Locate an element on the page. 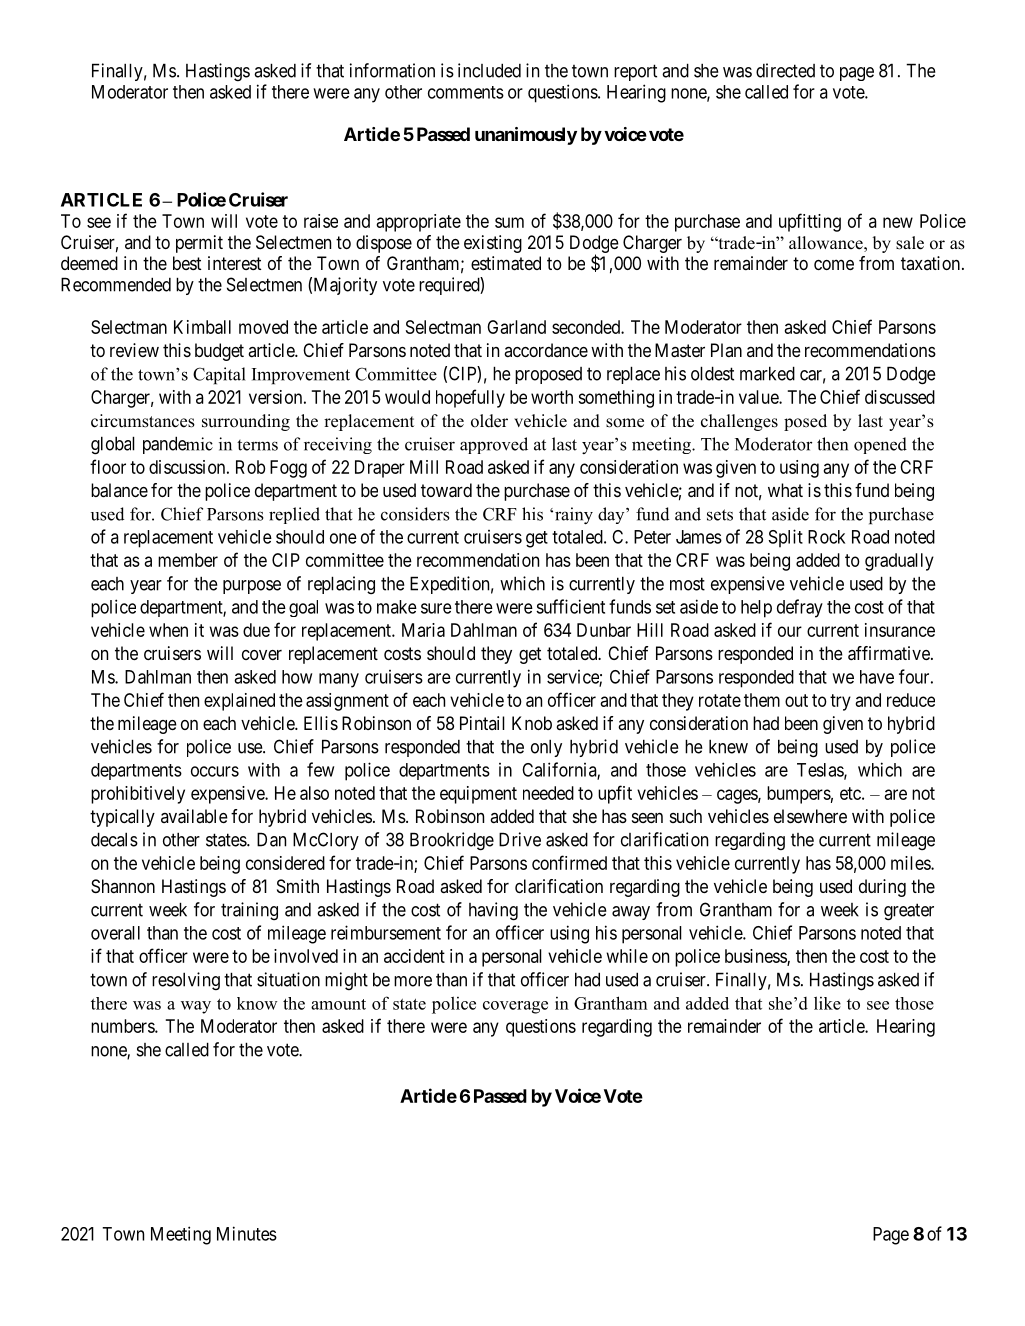 Image resolution: width=1025 pixels, height=1326 pixels. Capital is located at coordinates (219, 376).
